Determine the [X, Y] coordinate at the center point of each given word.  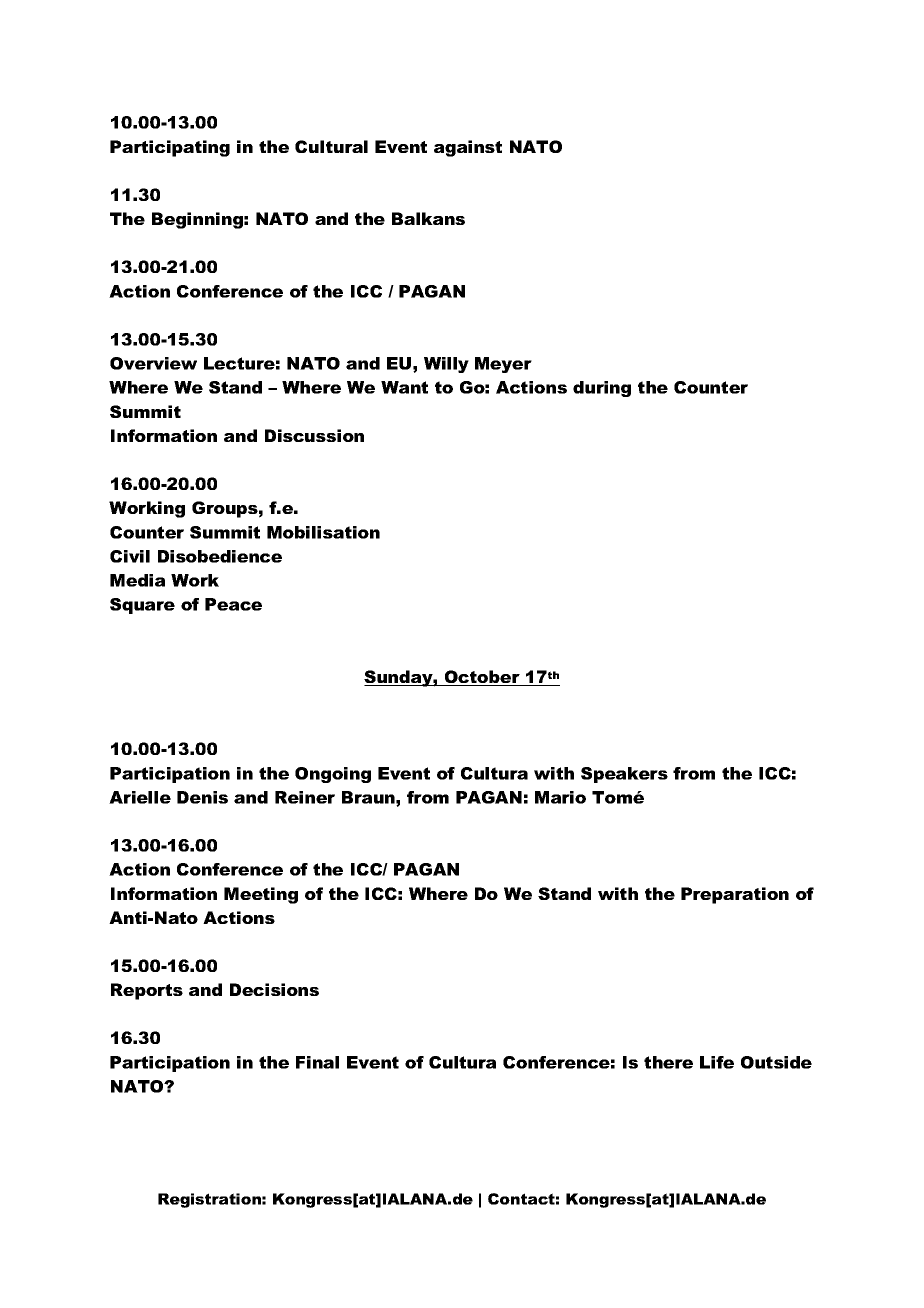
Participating [170, 148]
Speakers [624, 775]
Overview [153, 363]
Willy [446, 365]
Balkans [428, 218]
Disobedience [220, 556]
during [602, 389]
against [468, 148]
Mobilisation [323, 532]
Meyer [503, 365]
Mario [560, 797]
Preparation [735, 895]
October [482, 678]
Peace [233, 604]
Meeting [261, 895]
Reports [147, 991]
